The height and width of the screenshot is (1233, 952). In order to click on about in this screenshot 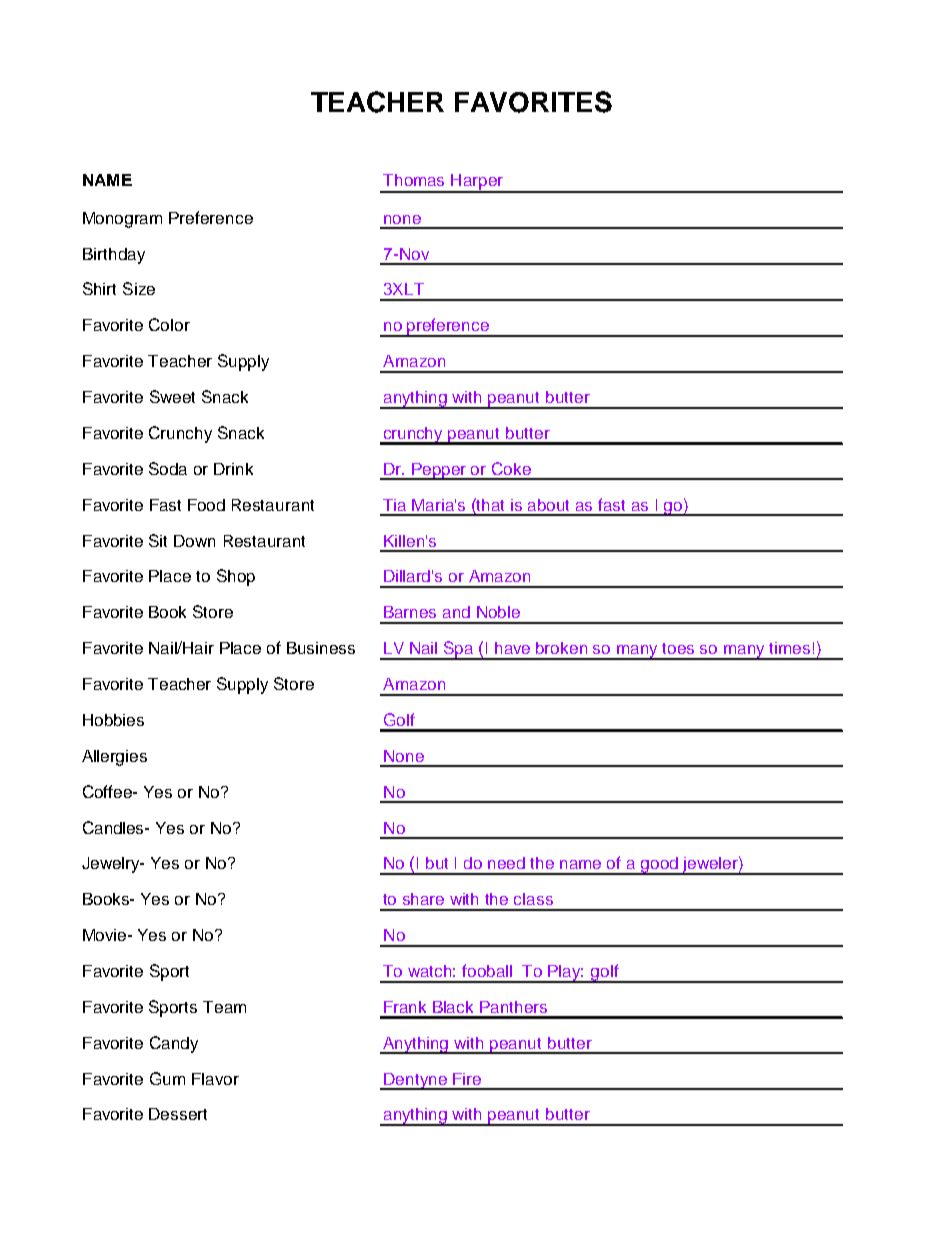, I will do `click(548, 505)`.
